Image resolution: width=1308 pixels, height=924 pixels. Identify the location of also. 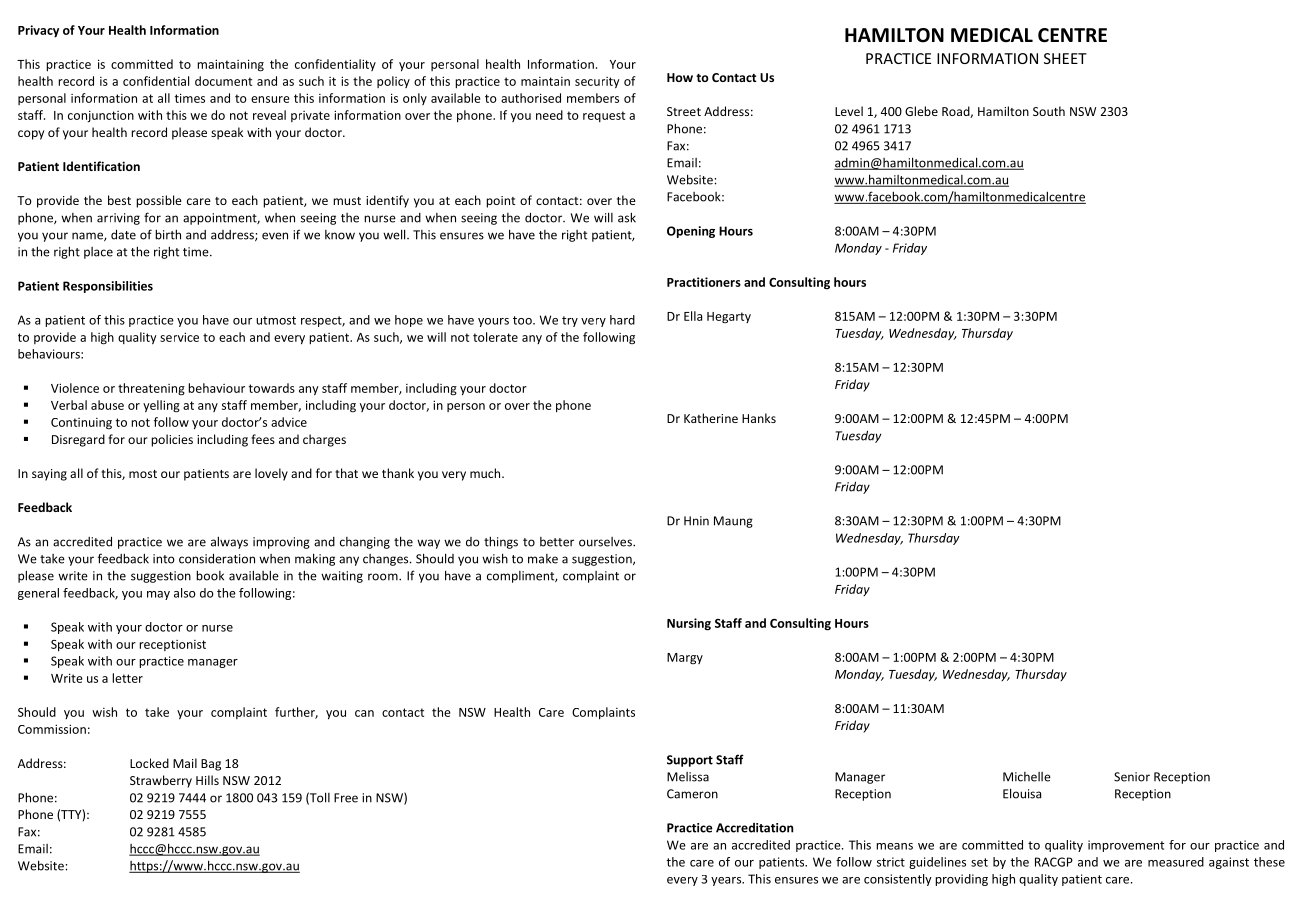
(185, 593).
